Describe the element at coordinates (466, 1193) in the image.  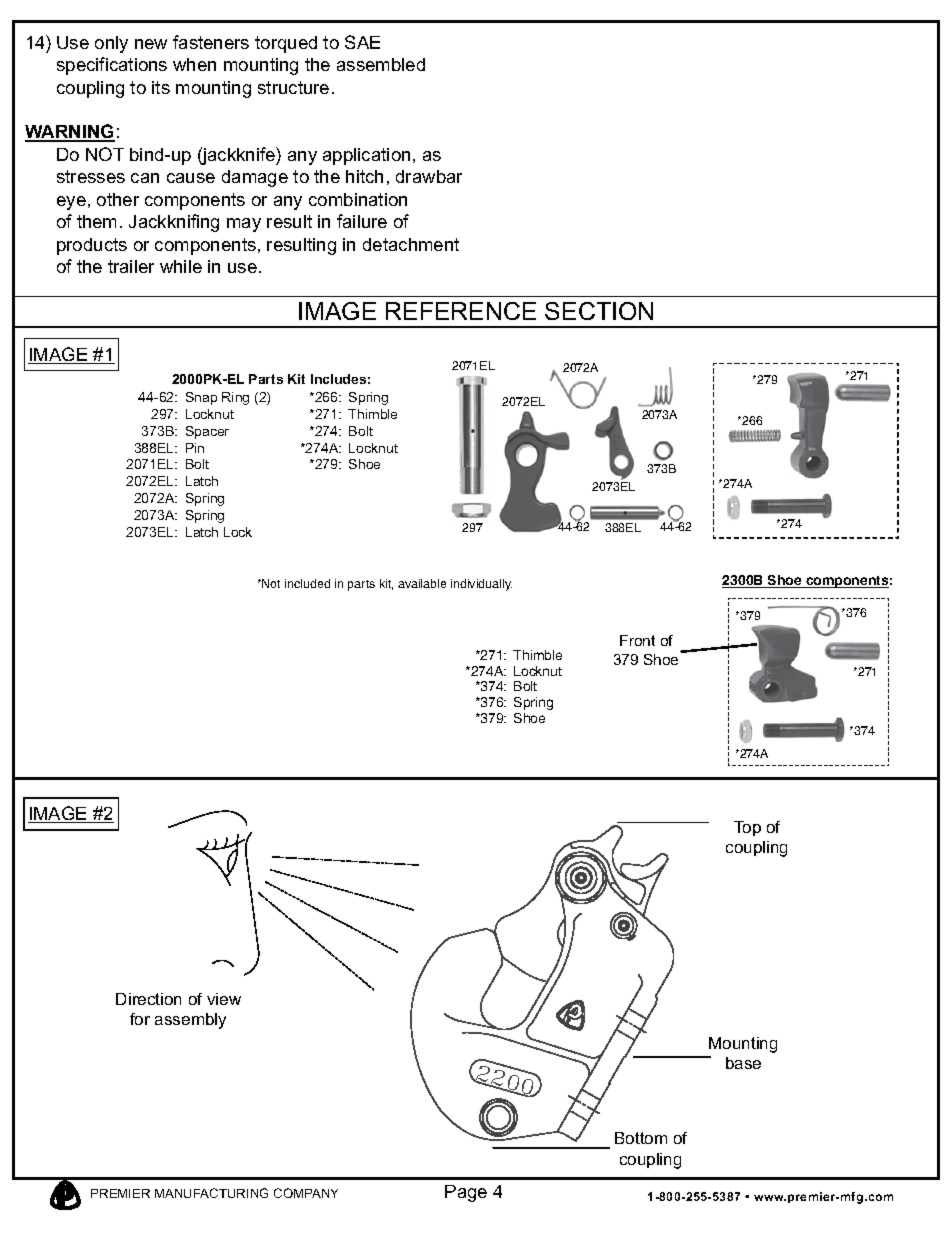
I see `Page` at that location.
